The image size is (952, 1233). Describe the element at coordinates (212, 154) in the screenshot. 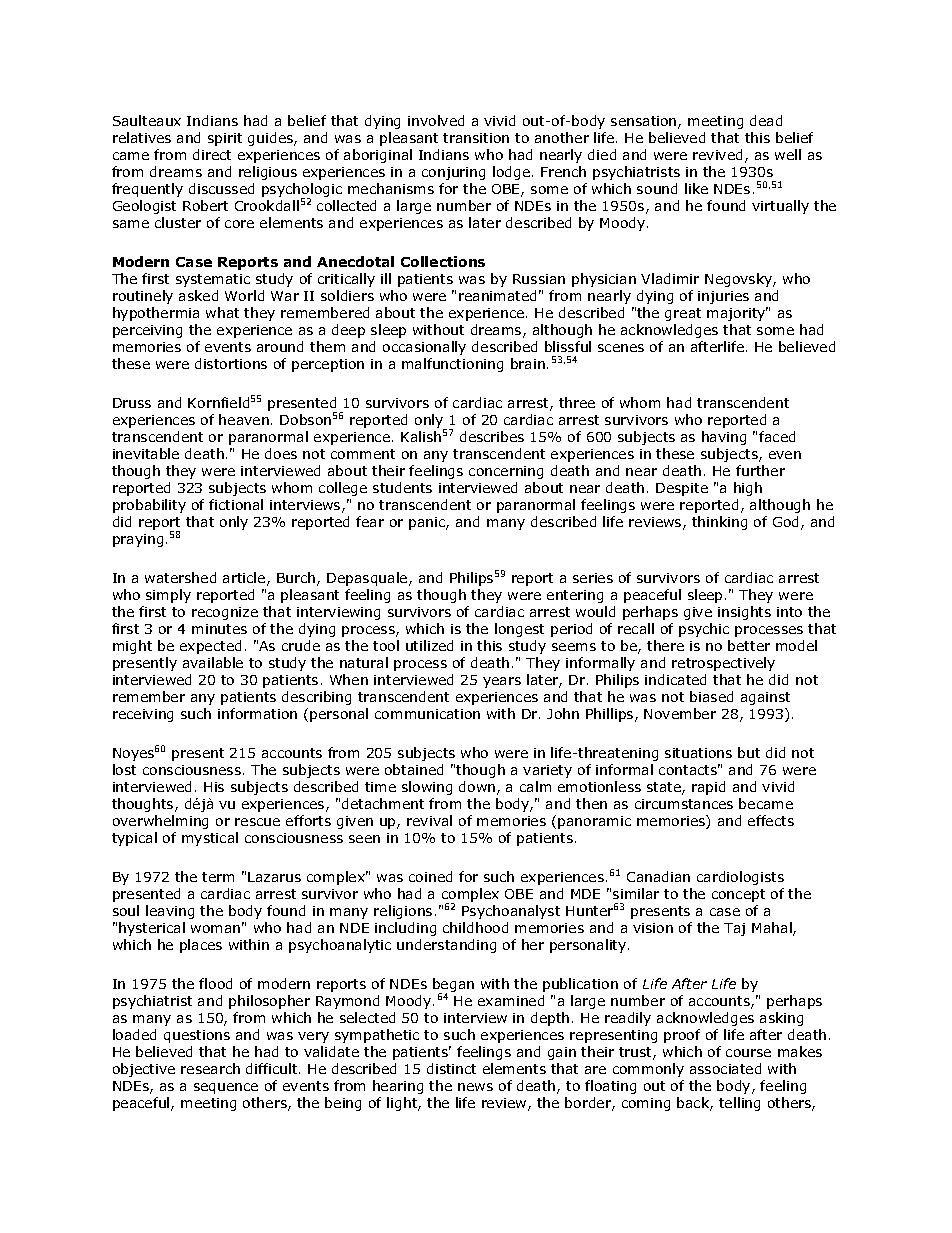

I see `direct` at that location.
